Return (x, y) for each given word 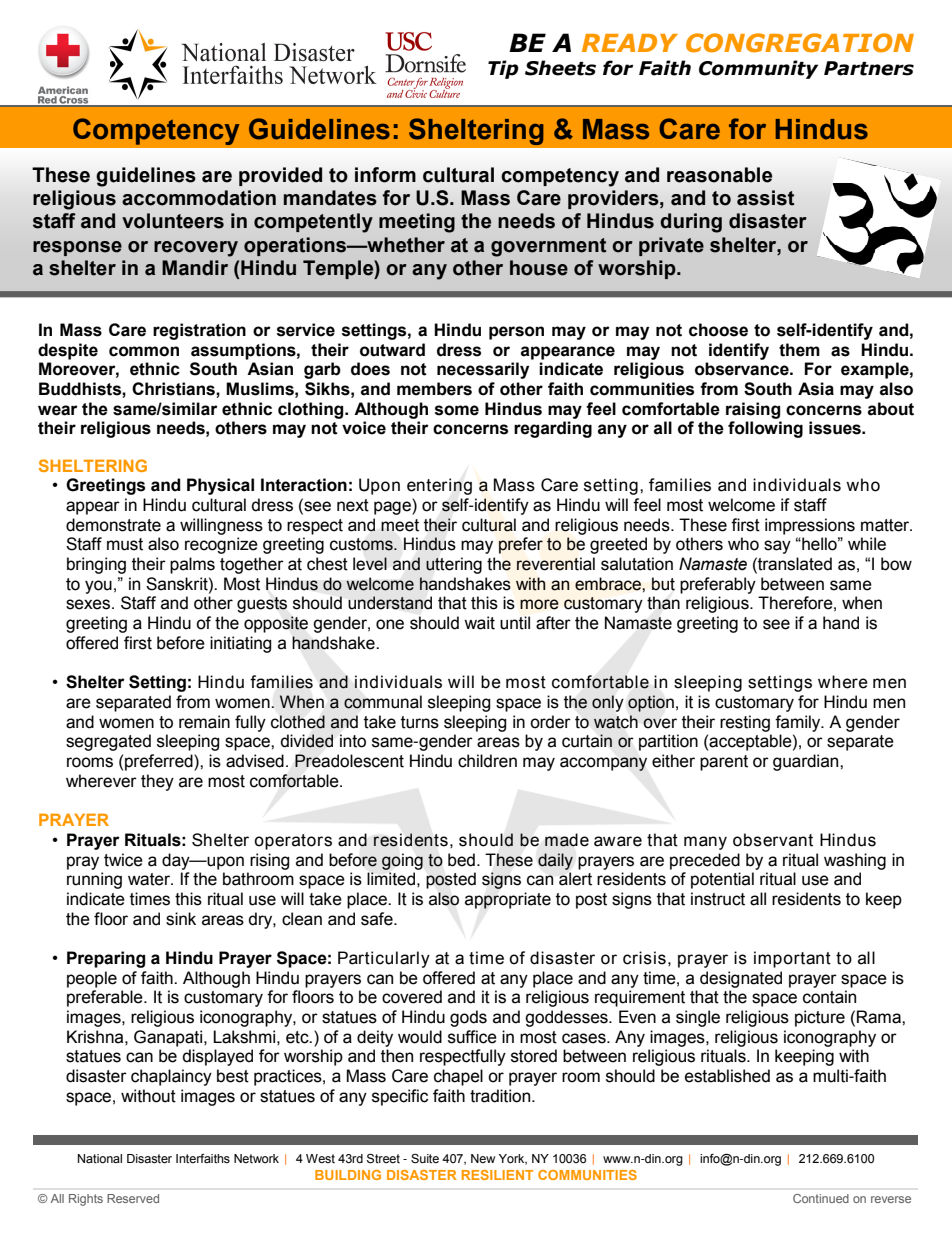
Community (758, 69)
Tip (503, 69)
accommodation (199, 198)
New (483, 1158)
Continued (821, 1198)
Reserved (133, 1198)
